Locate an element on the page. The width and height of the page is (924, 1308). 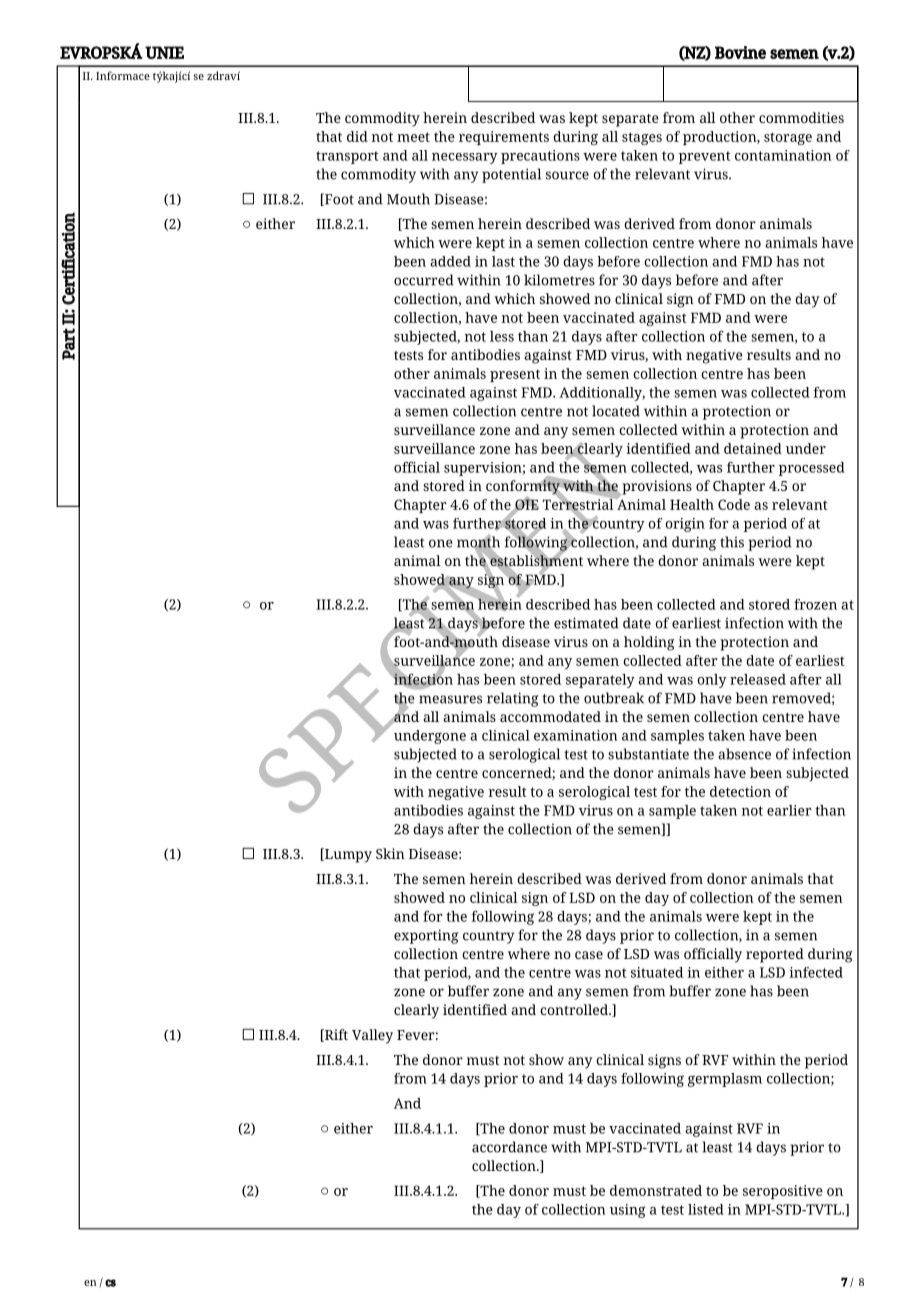
relating is located at coordinates (512, 699).
